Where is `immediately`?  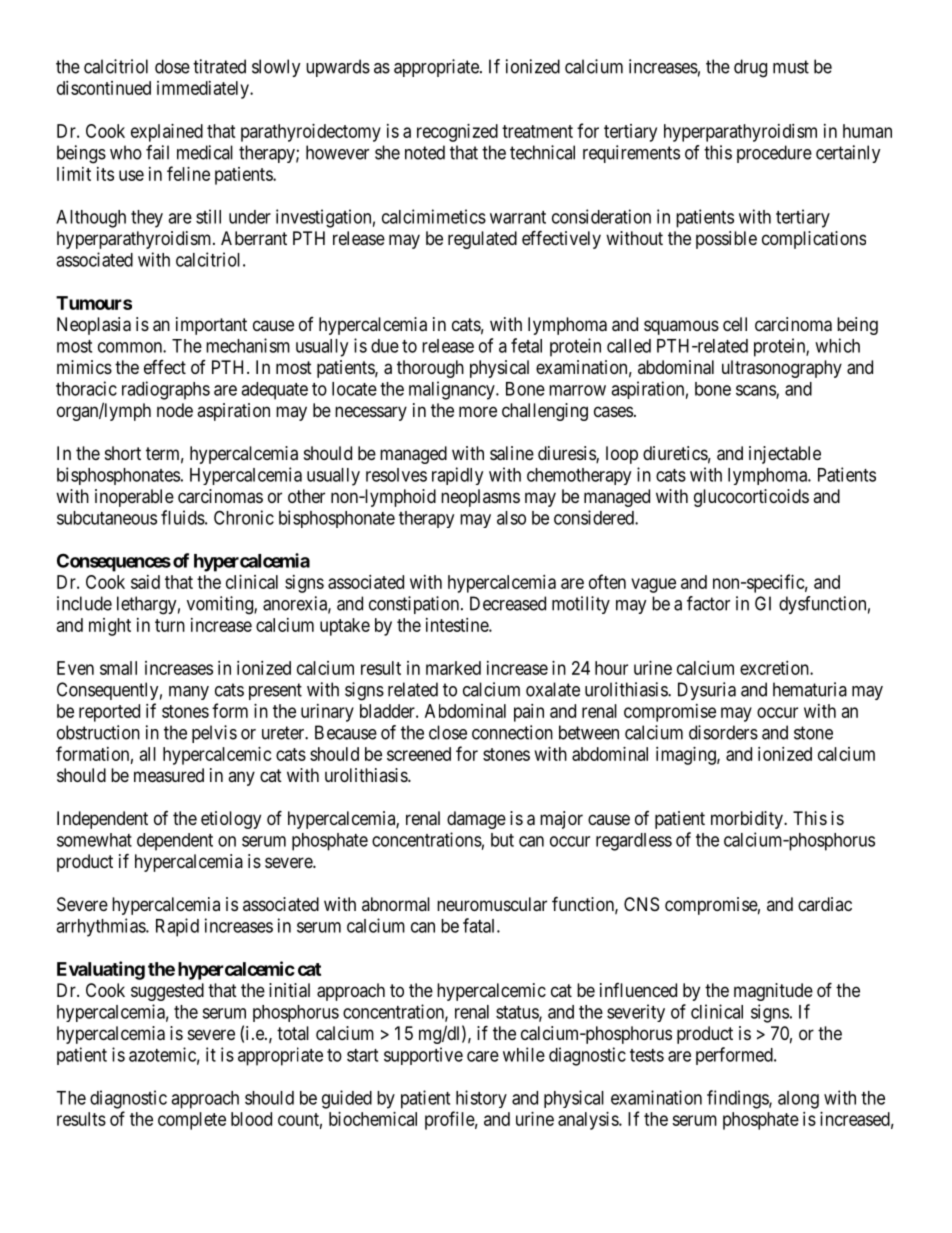
immediately is located at coordinates (204, 90).
